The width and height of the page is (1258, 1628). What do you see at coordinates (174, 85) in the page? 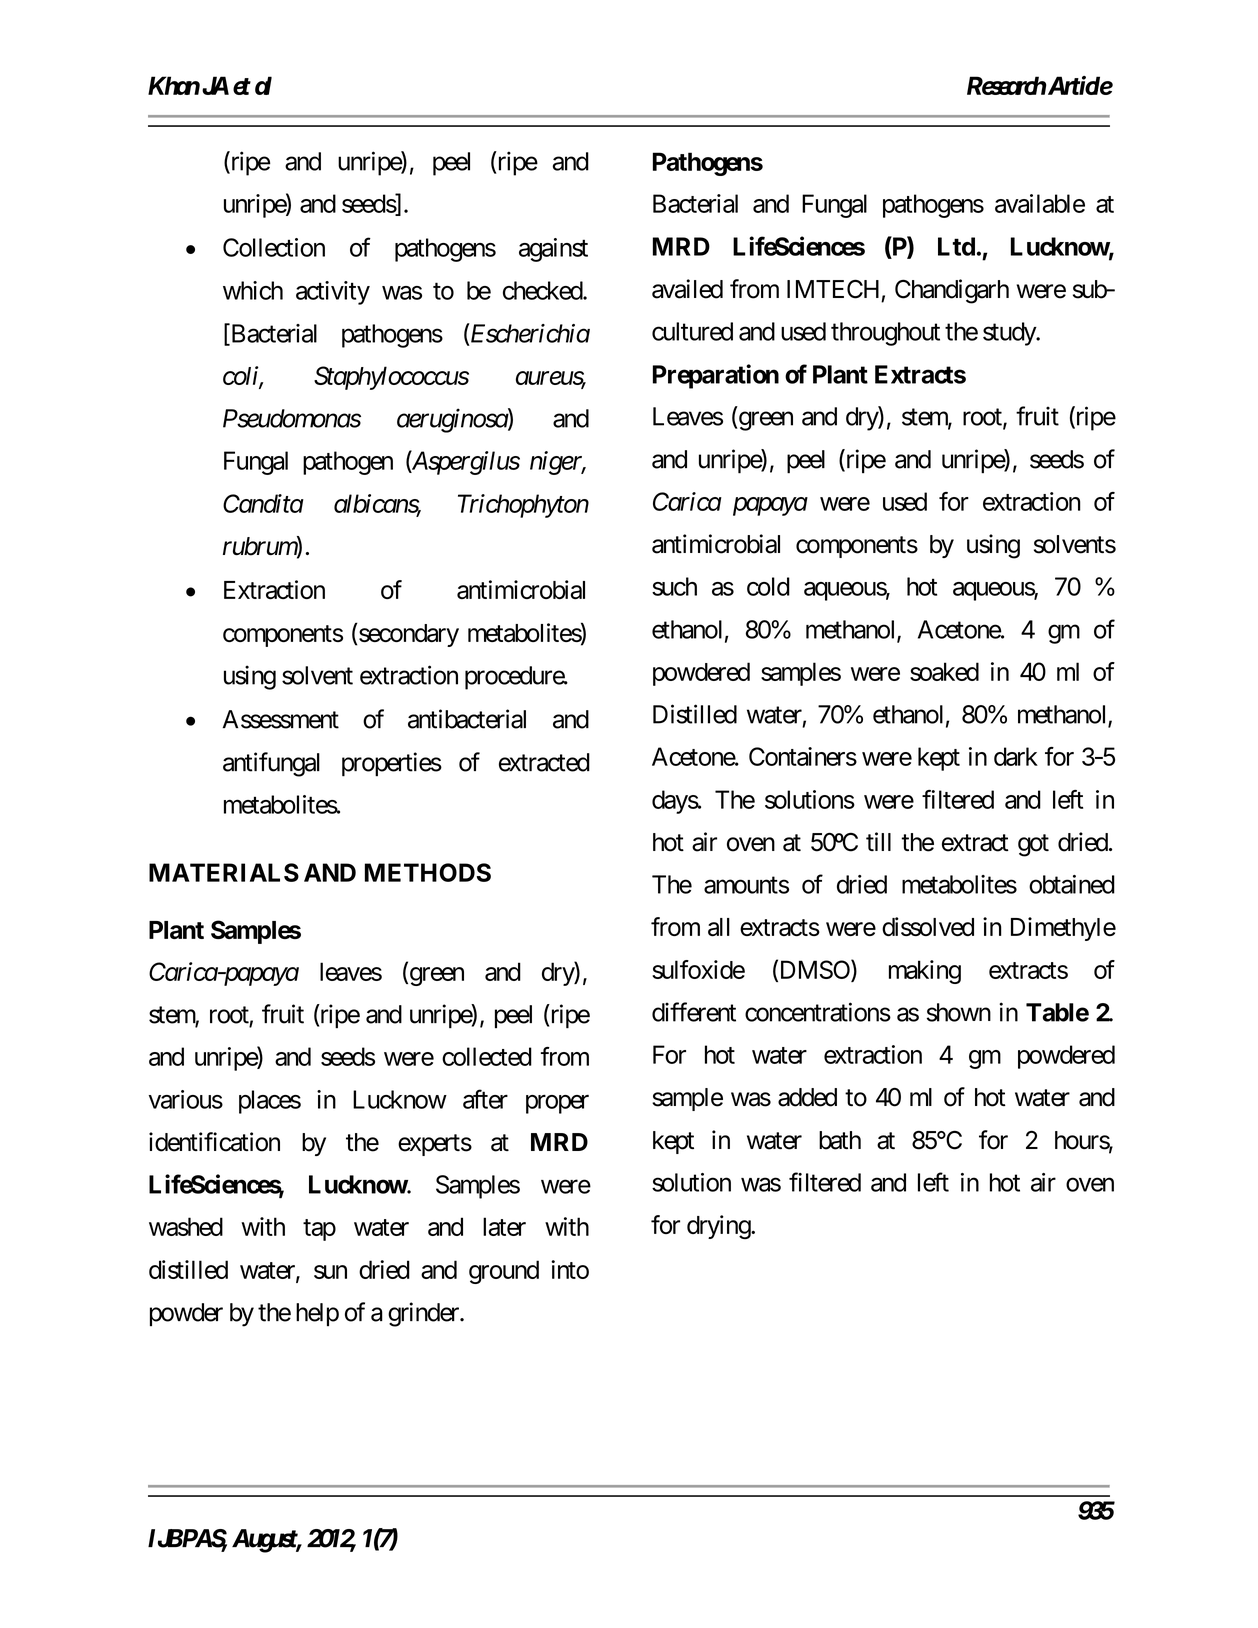
I see `Khan` at bounding box center [174, 85].
